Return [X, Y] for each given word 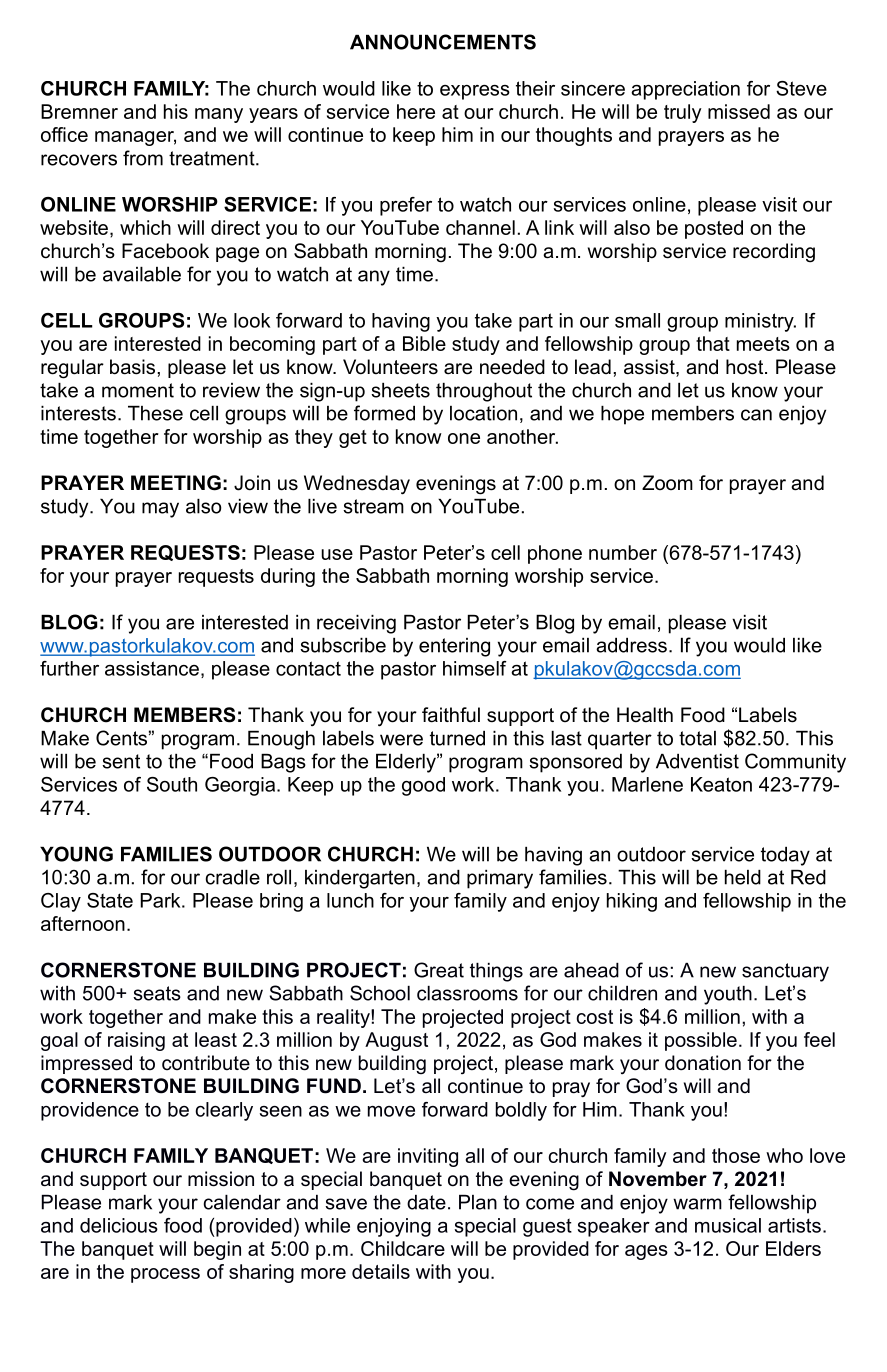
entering [454, 647]
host [746, 367]
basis [132, 367]
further [69, 668]
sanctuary [785, 972]
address [631, 645]
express [475, 92]
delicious [119, 1225]
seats [157, 993]
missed [739, 111]
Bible [424, 343]
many [219, 115]
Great [439, 970]
